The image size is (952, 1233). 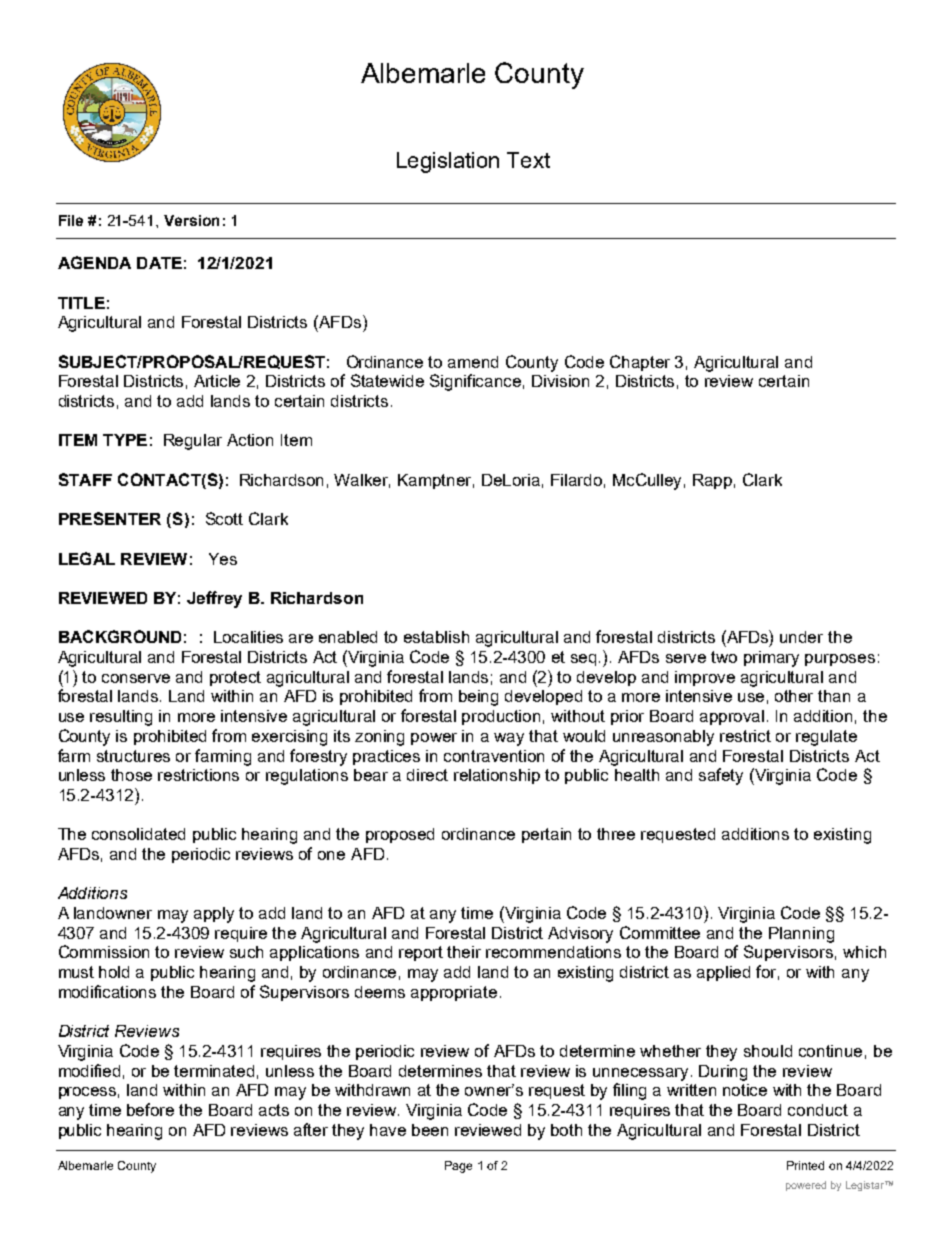 I want to click on those, so click(x=131, y=775).
